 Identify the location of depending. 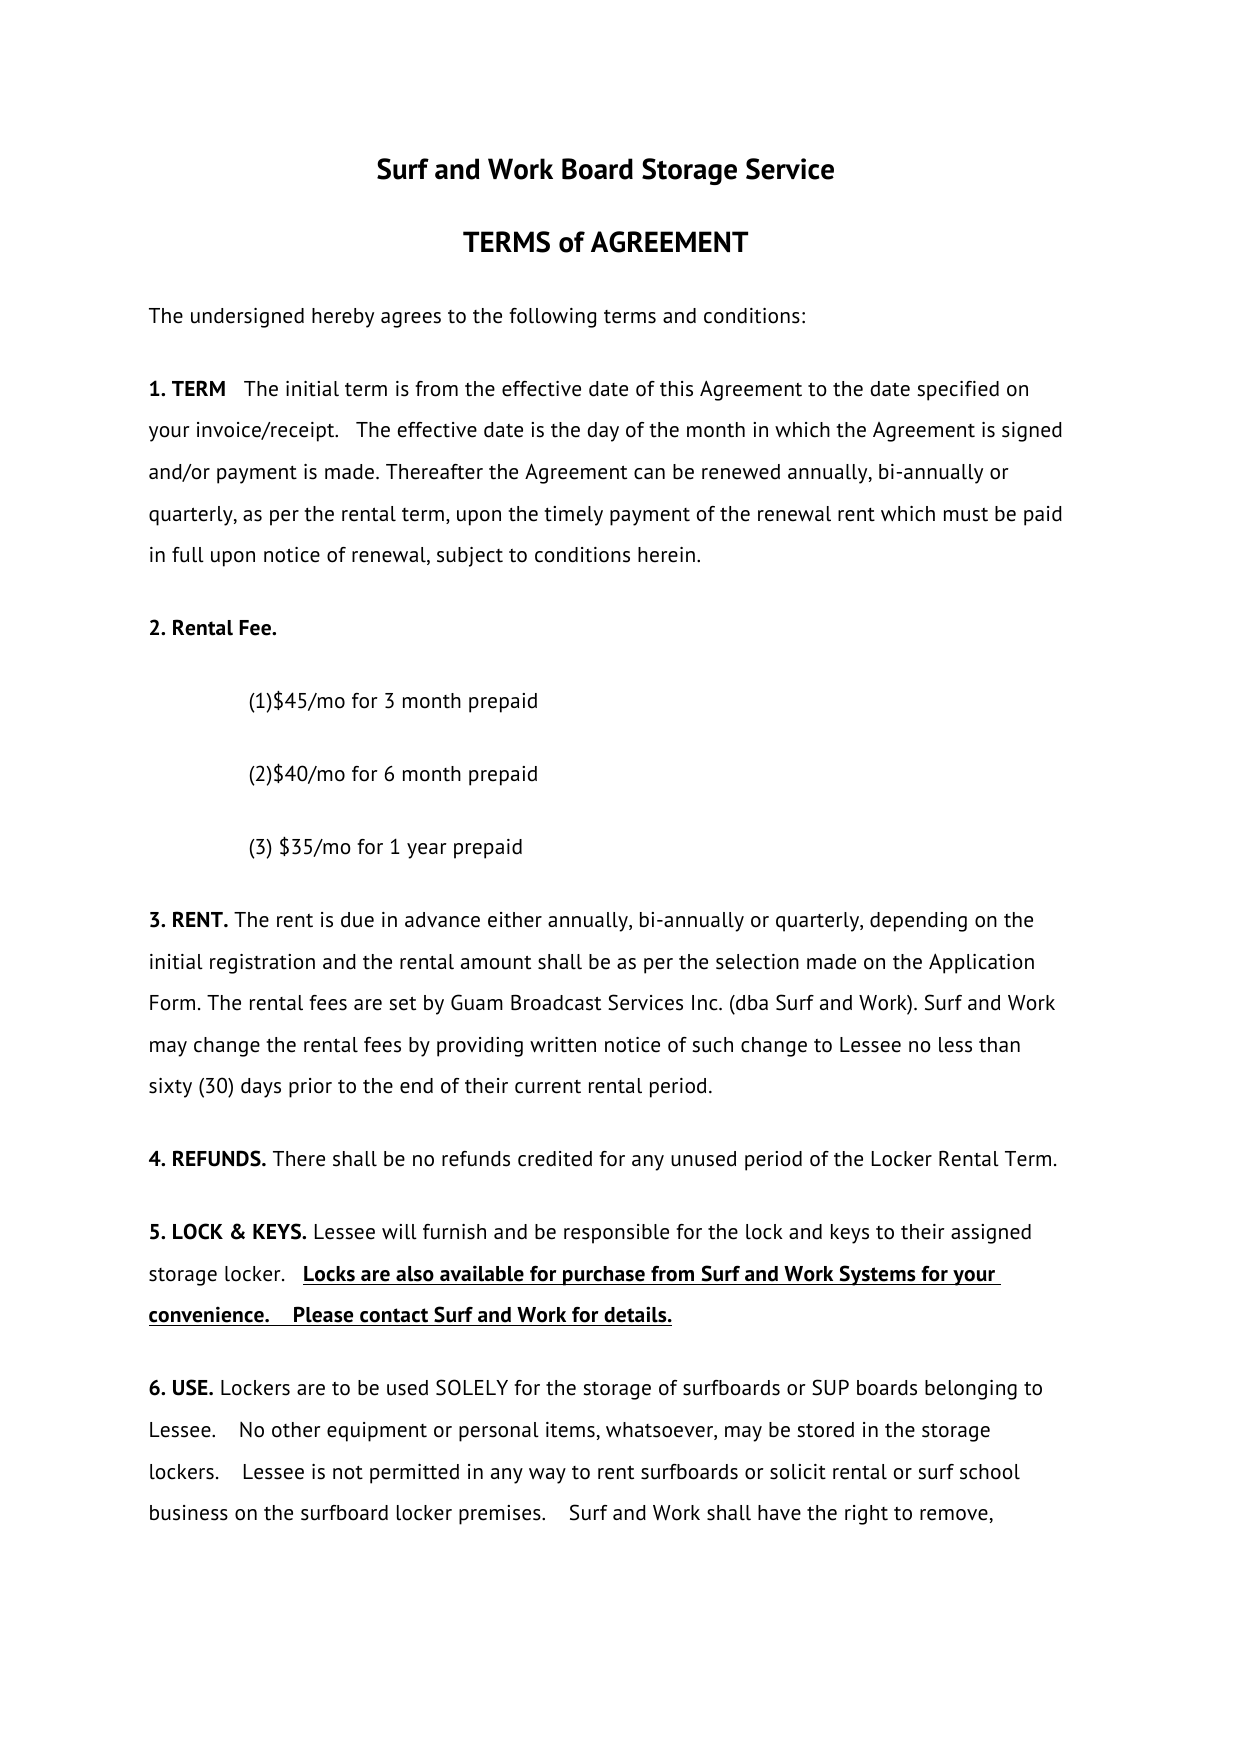
(918, 922).
